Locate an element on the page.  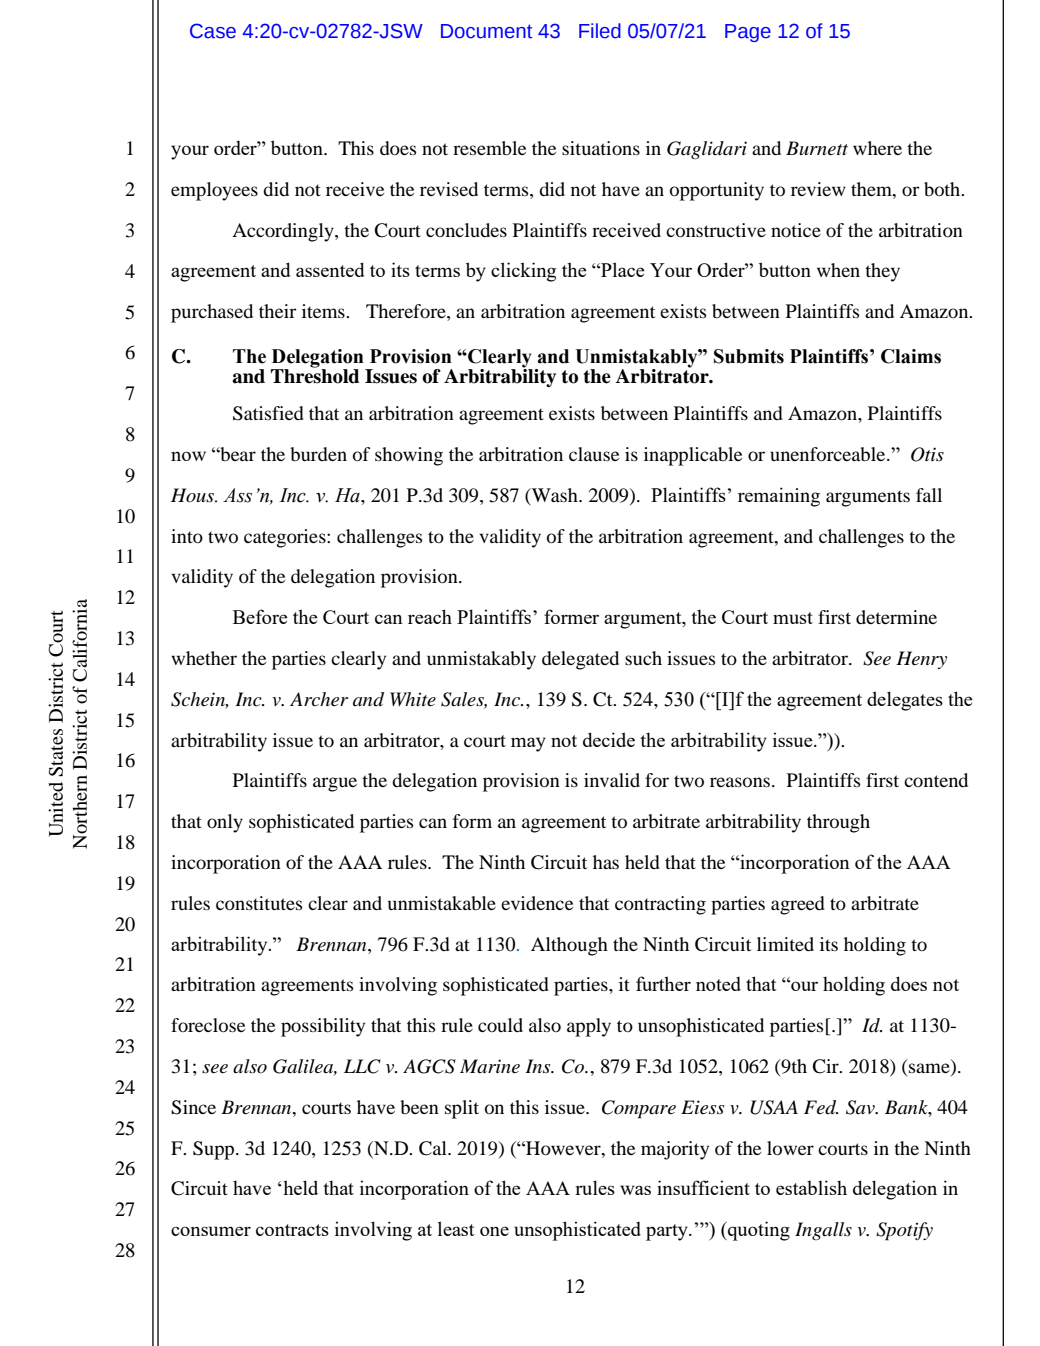
categories is located at coordinates (286, 538).
